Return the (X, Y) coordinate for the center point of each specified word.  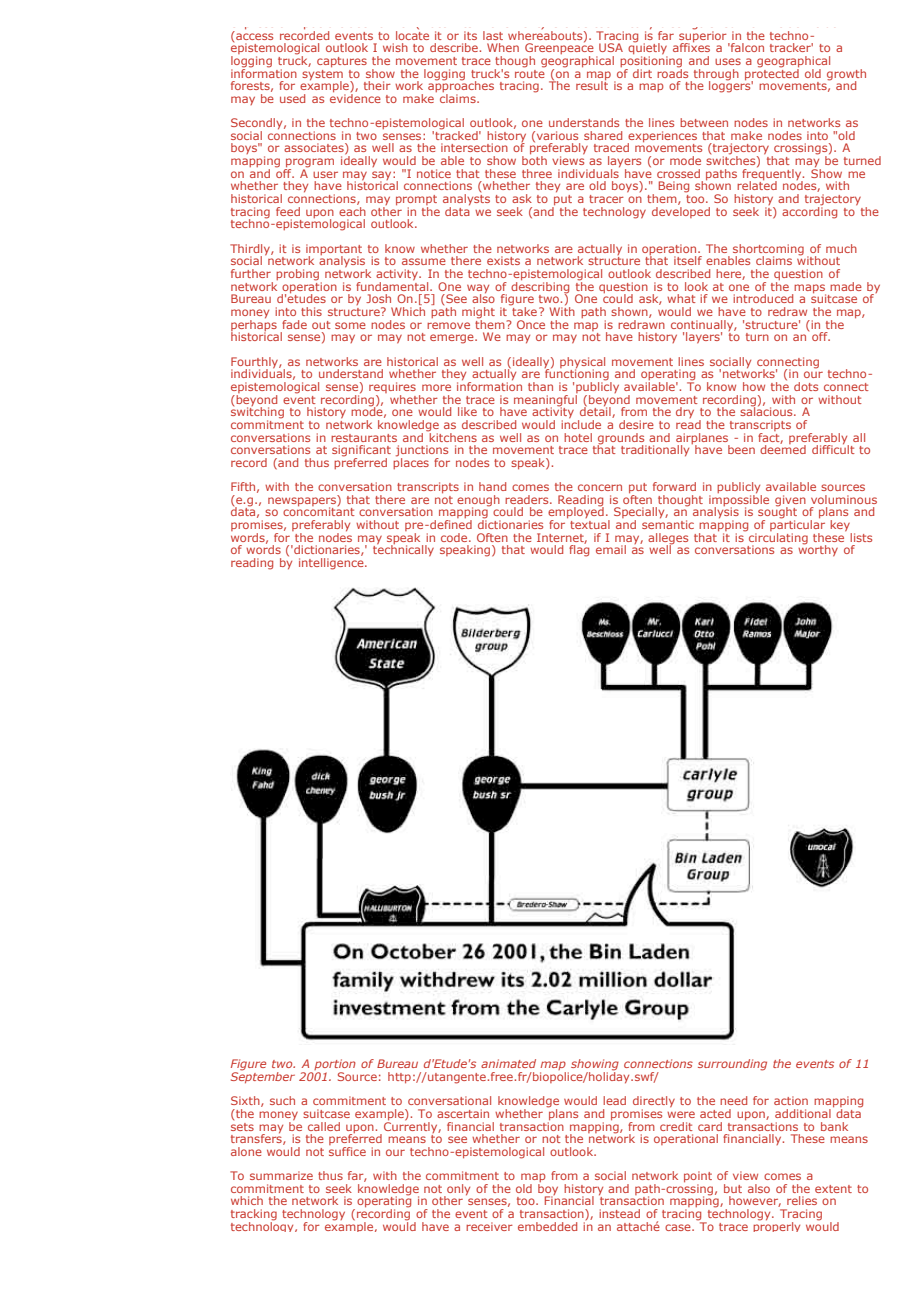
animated (508, 1063)
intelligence (332, 564)
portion (334, 1066)
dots (806, 386)
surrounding (732, 1065)
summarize (281, 1175)
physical (582, 363)
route (530, 72)
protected (772, 74)
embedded (547, 1226)
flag (579, 550)
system (322, 74)
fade (294, 324)
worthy (818, 550)
